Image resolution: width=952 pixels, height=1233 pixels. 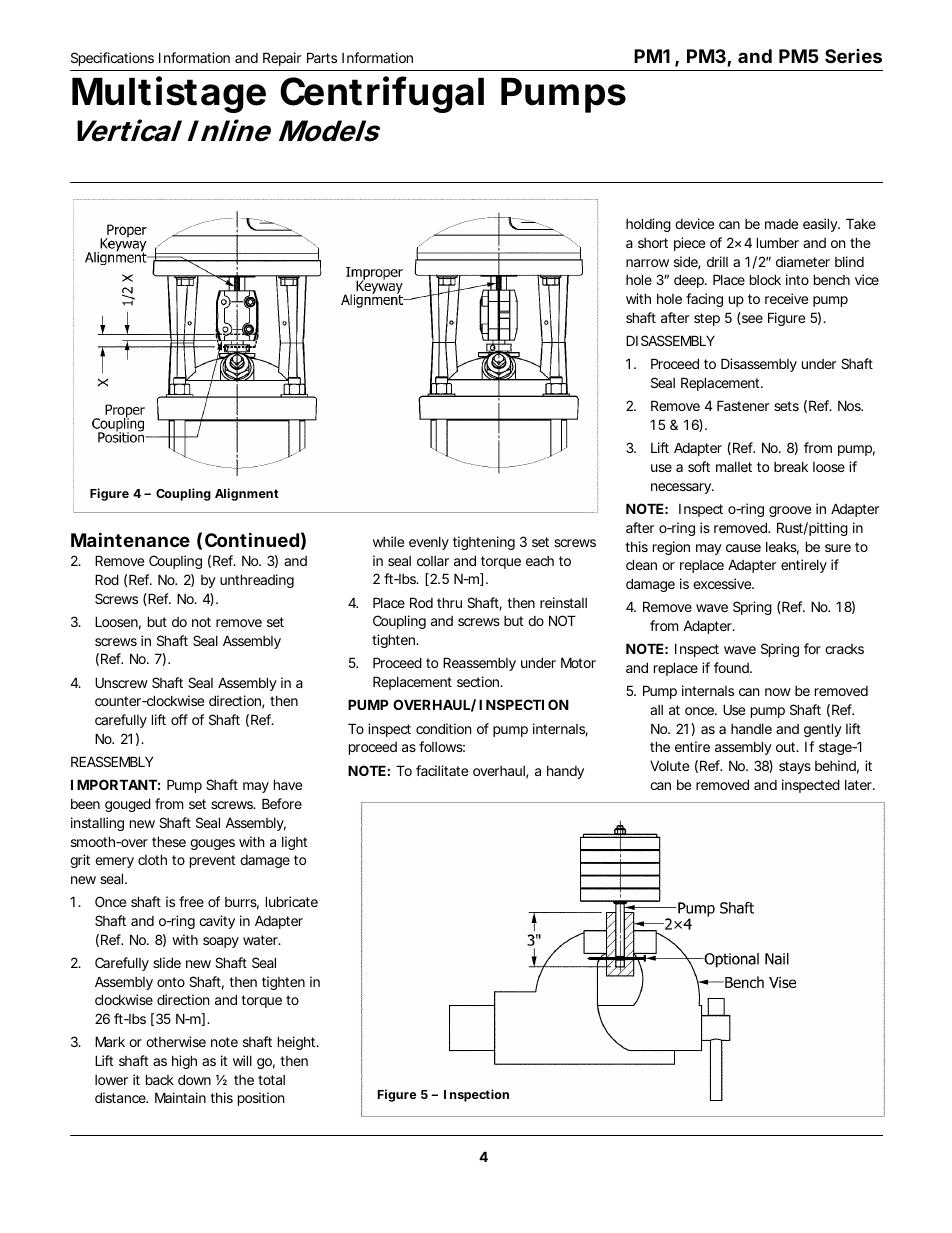 I want to click on condition, so click(x=443, y=728).
